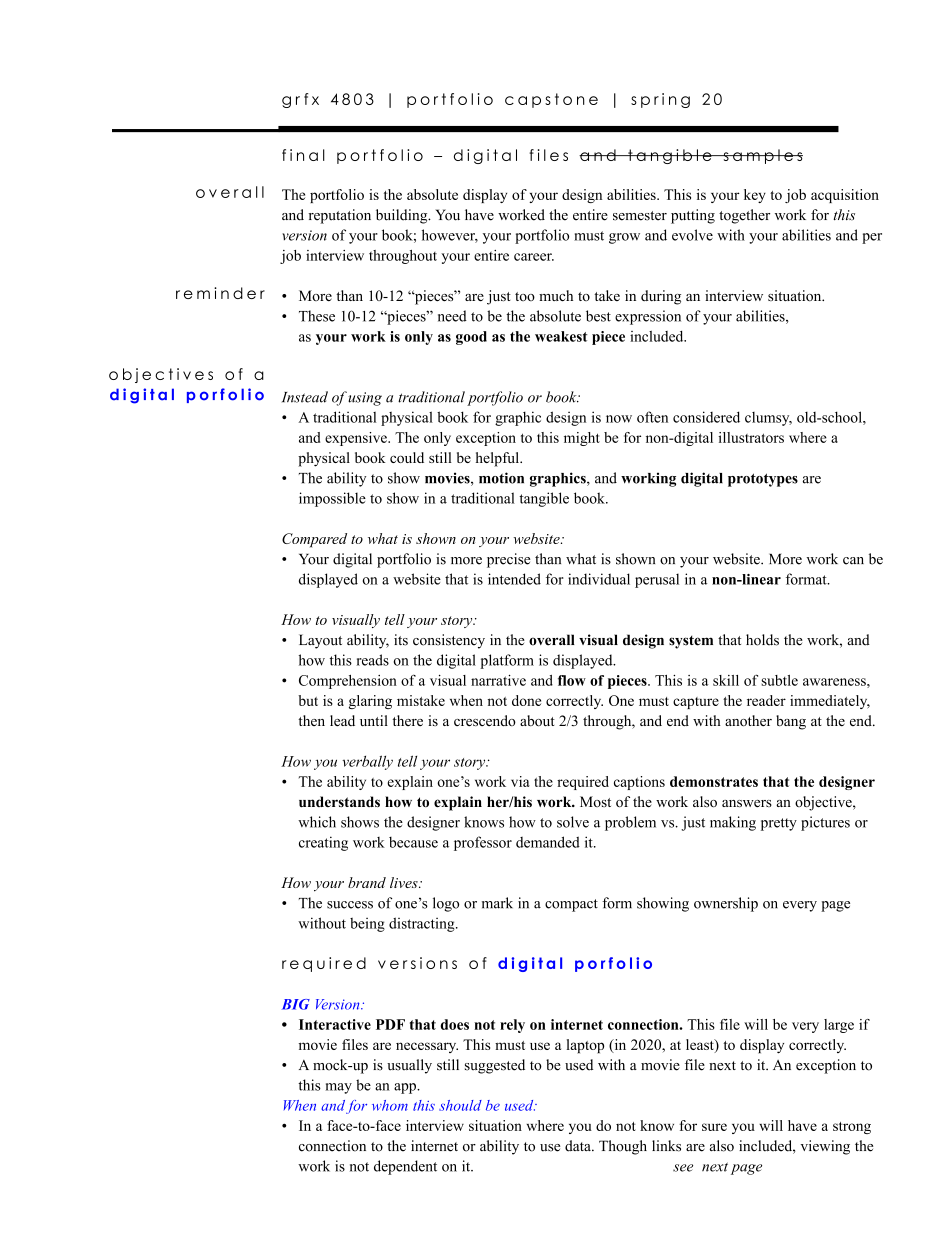  What do you see at coordinates (303, 155) in the image?
I see `final` at bounding box center [303, 155].
